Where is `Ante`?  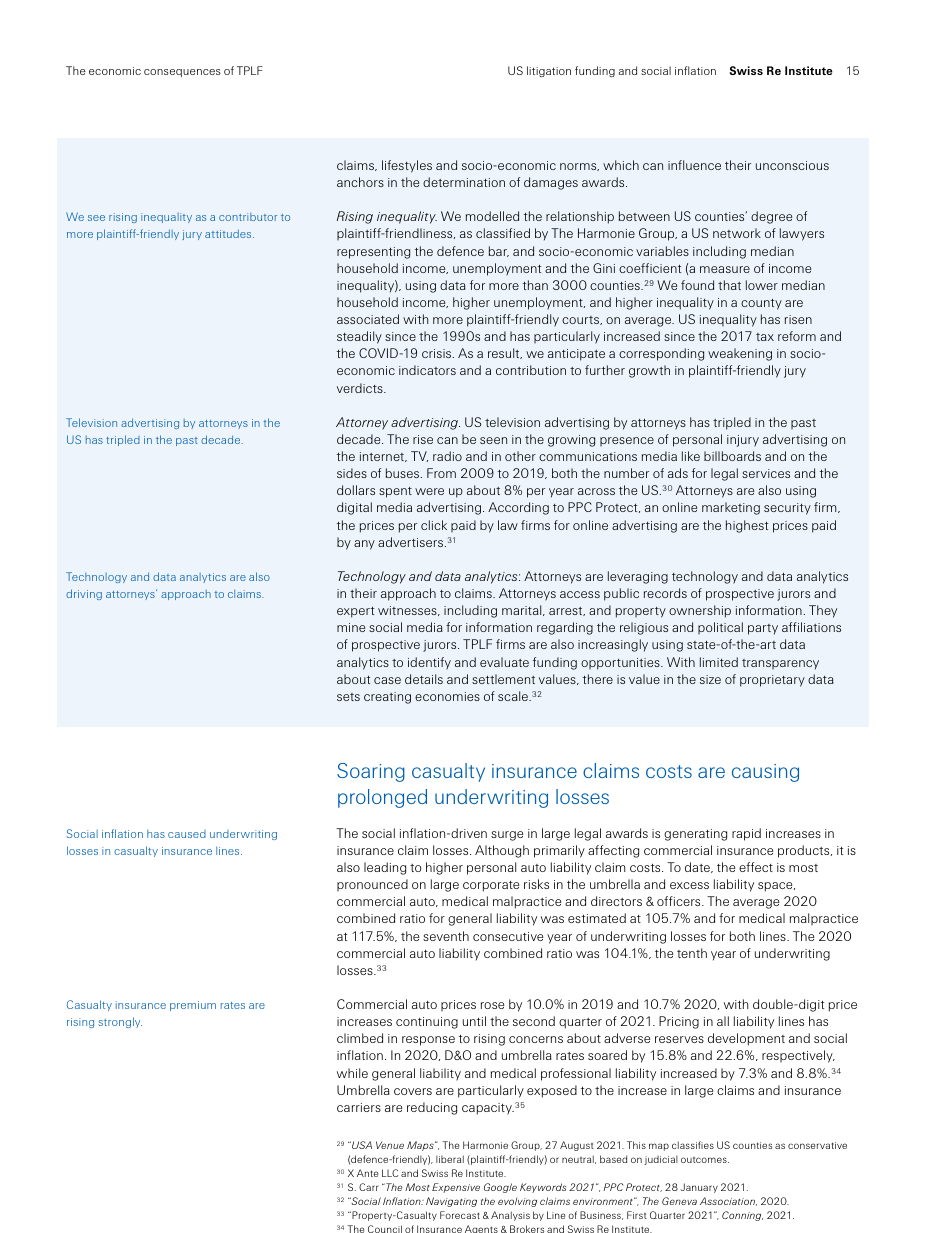 Ante is located at coordinates (367, 1173).
